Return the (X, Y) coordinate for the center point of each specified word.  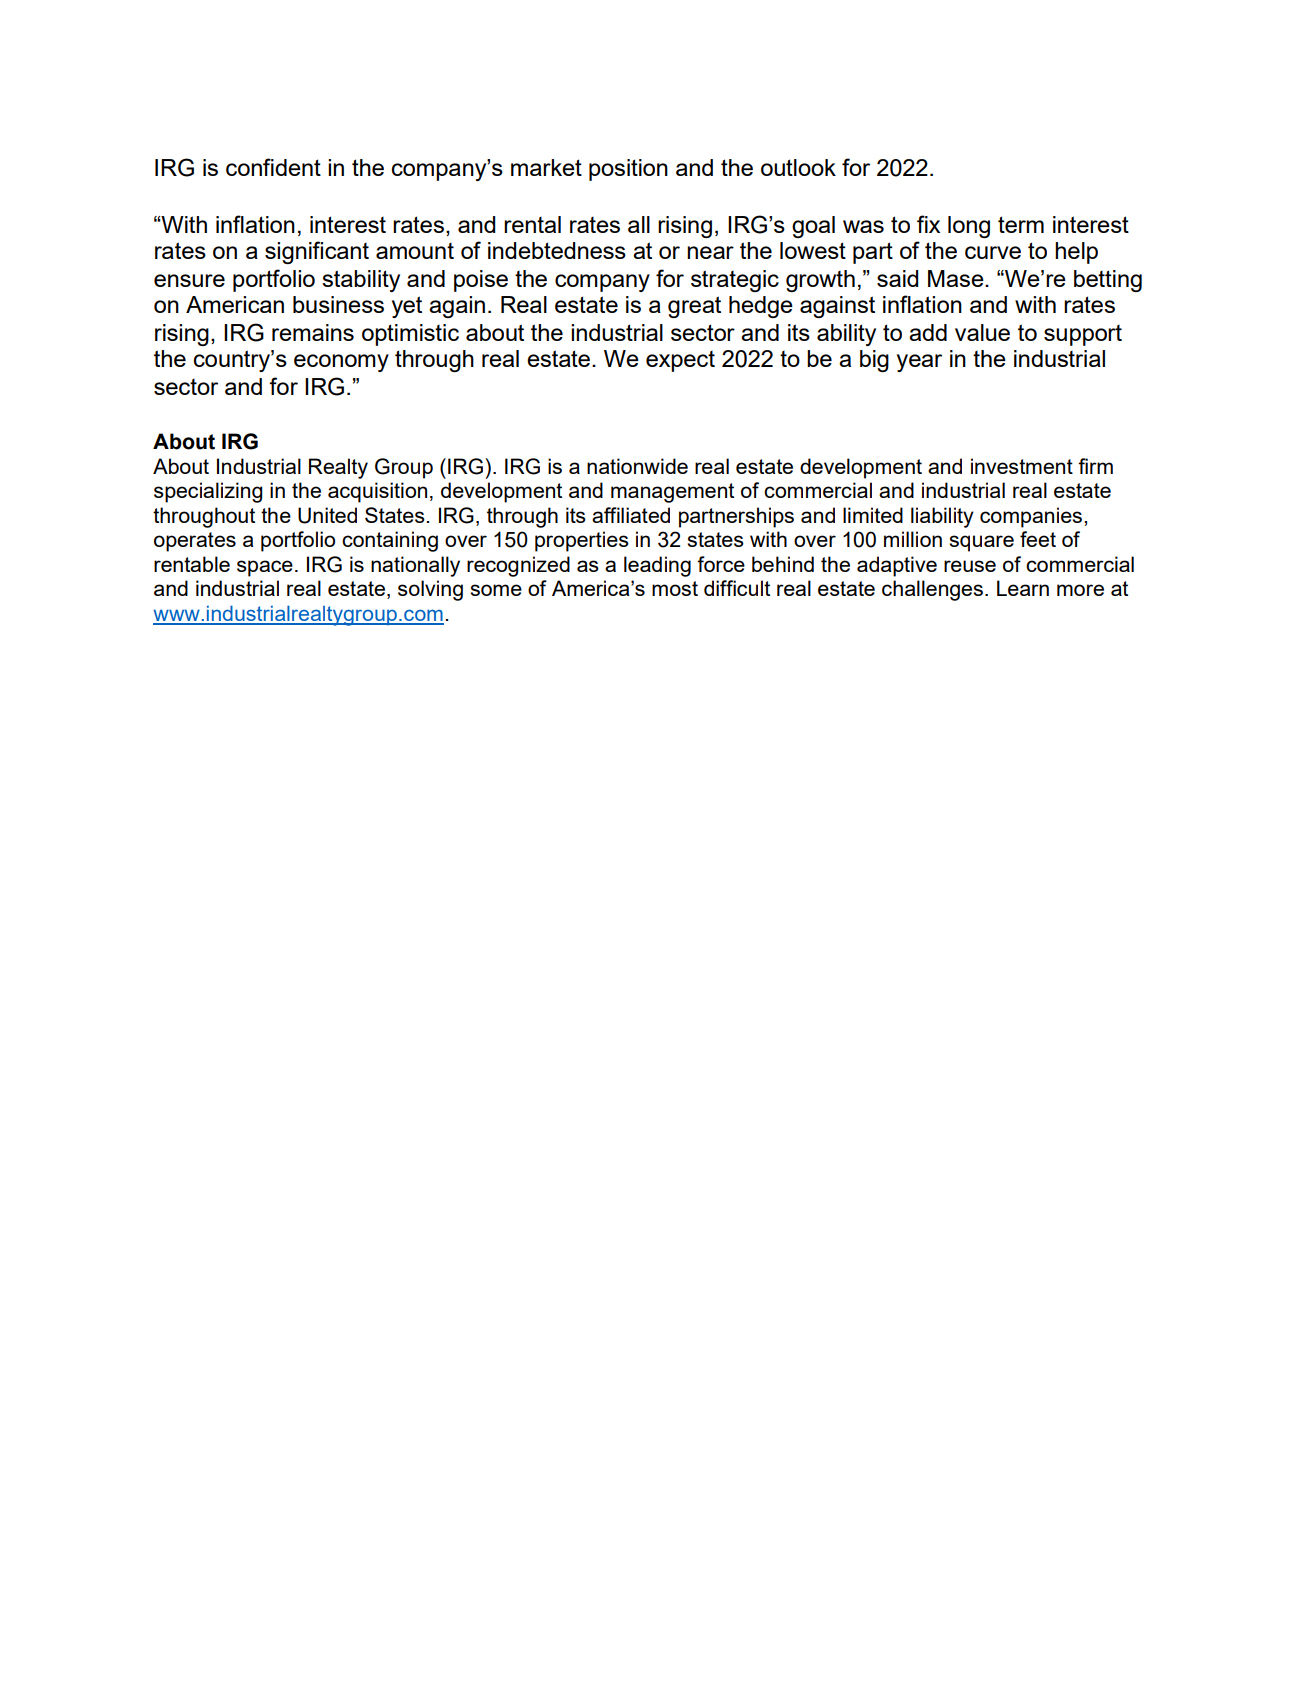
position (628, 170)
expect (680, 361)
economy (341, 363)
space (265, 568)
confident (273, 167)
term (1021, 224)
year (919, 363)
